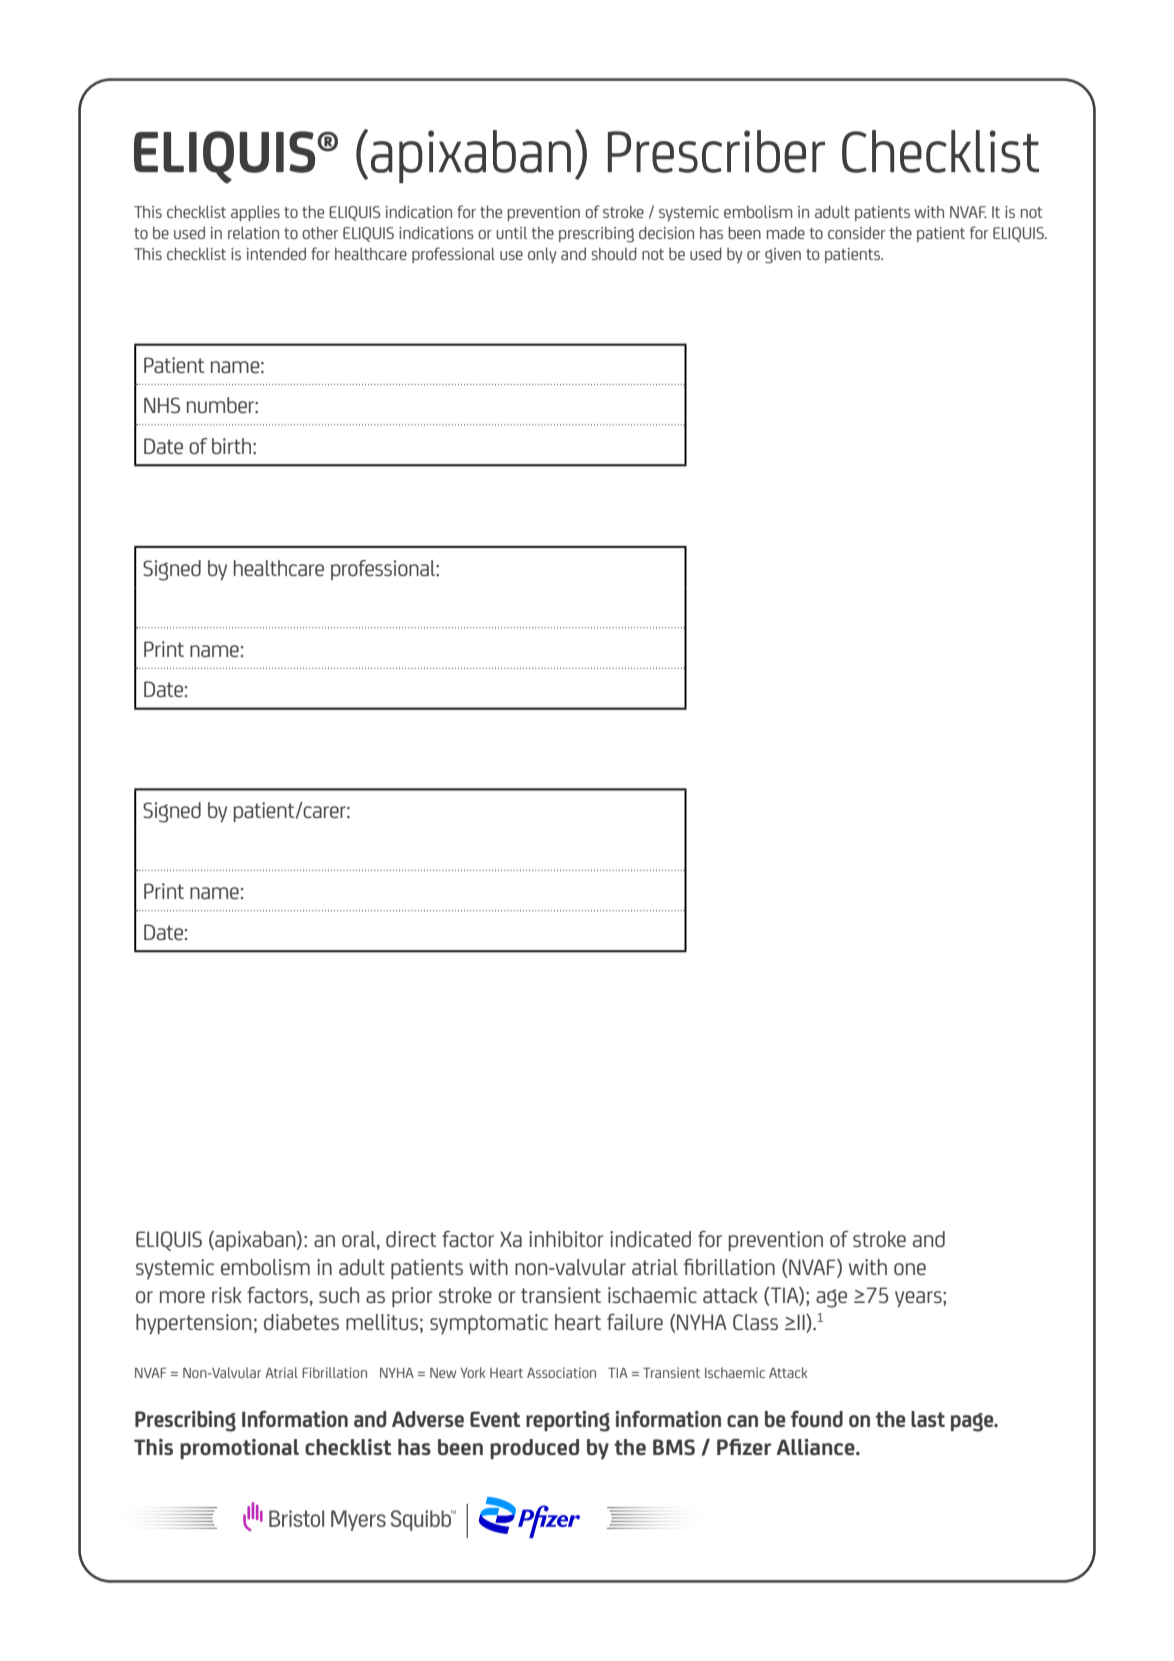 This screenshot has height=1661, width=1174. I want to click on NHS, so click(162, 405).
